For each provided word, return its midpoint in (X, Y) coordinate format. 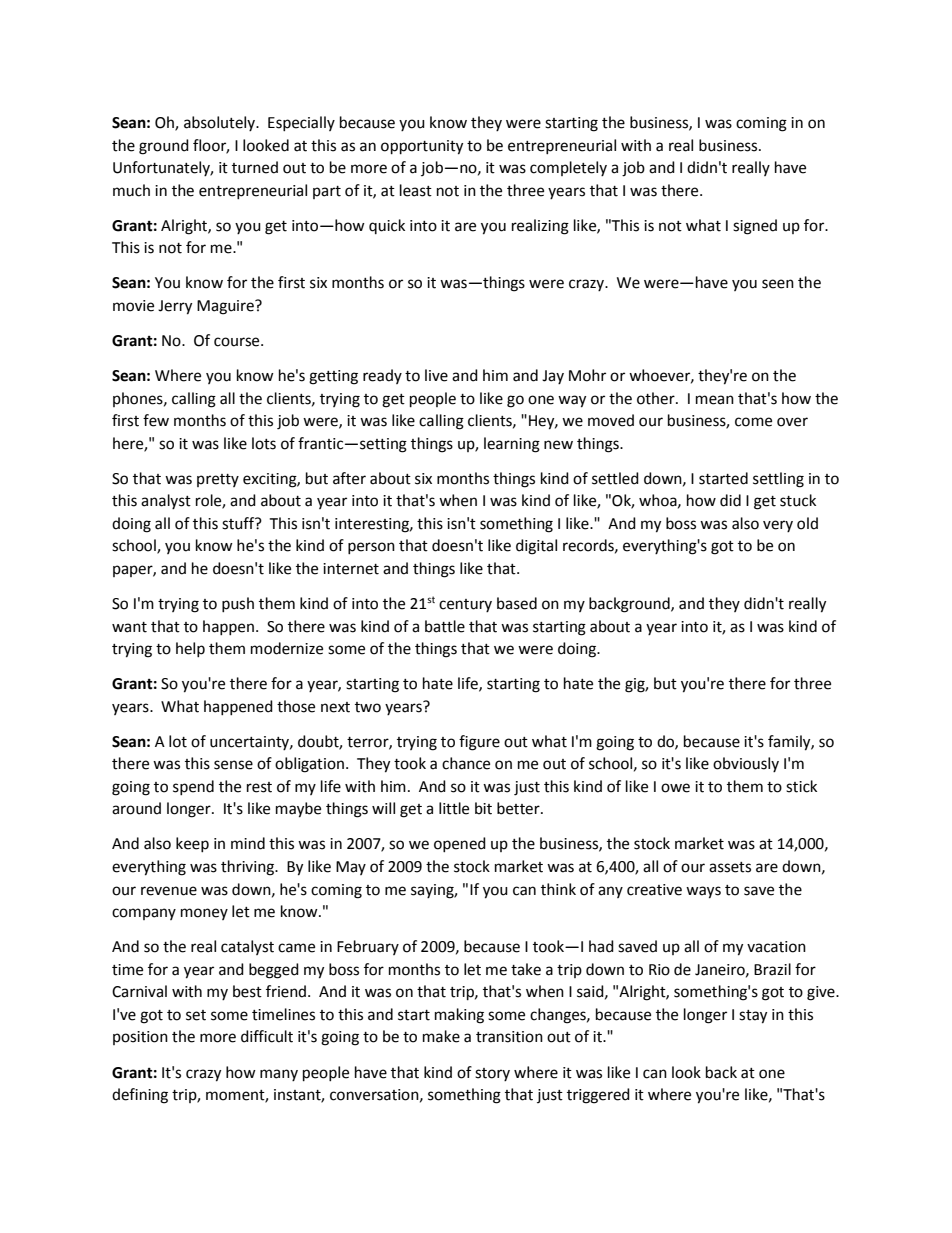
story (492, 1074)
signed (755, 227)
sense (233, 765)
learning (512, 445)
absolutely (221, 123)
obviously (746, 764)
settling (778, 480)
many (279, 1075)
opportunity (422, 147)
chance (466, 763)
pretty (218, 480)
